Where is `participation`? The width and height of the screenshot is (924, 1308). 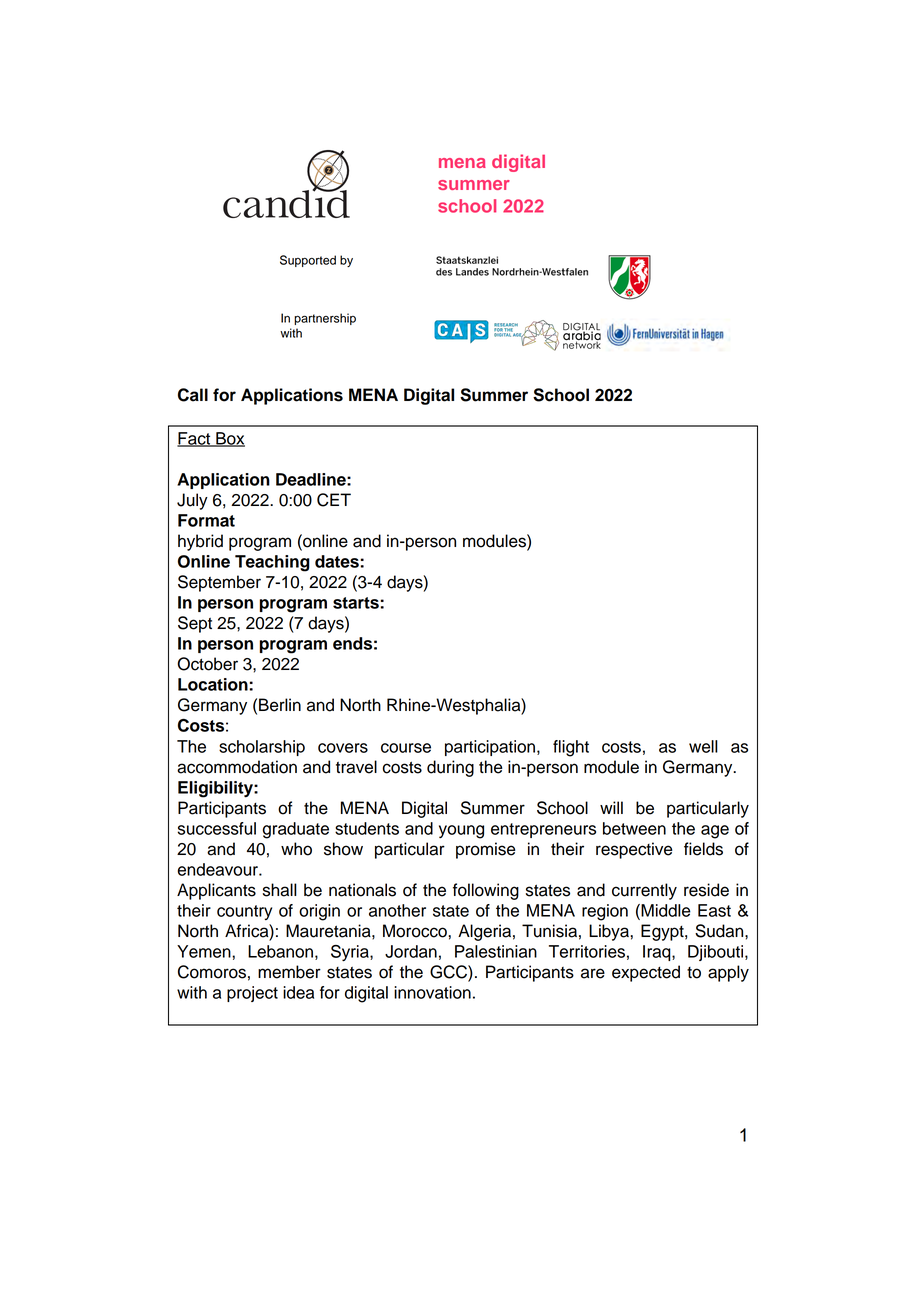 participation is located at coordinates (491, 748).
